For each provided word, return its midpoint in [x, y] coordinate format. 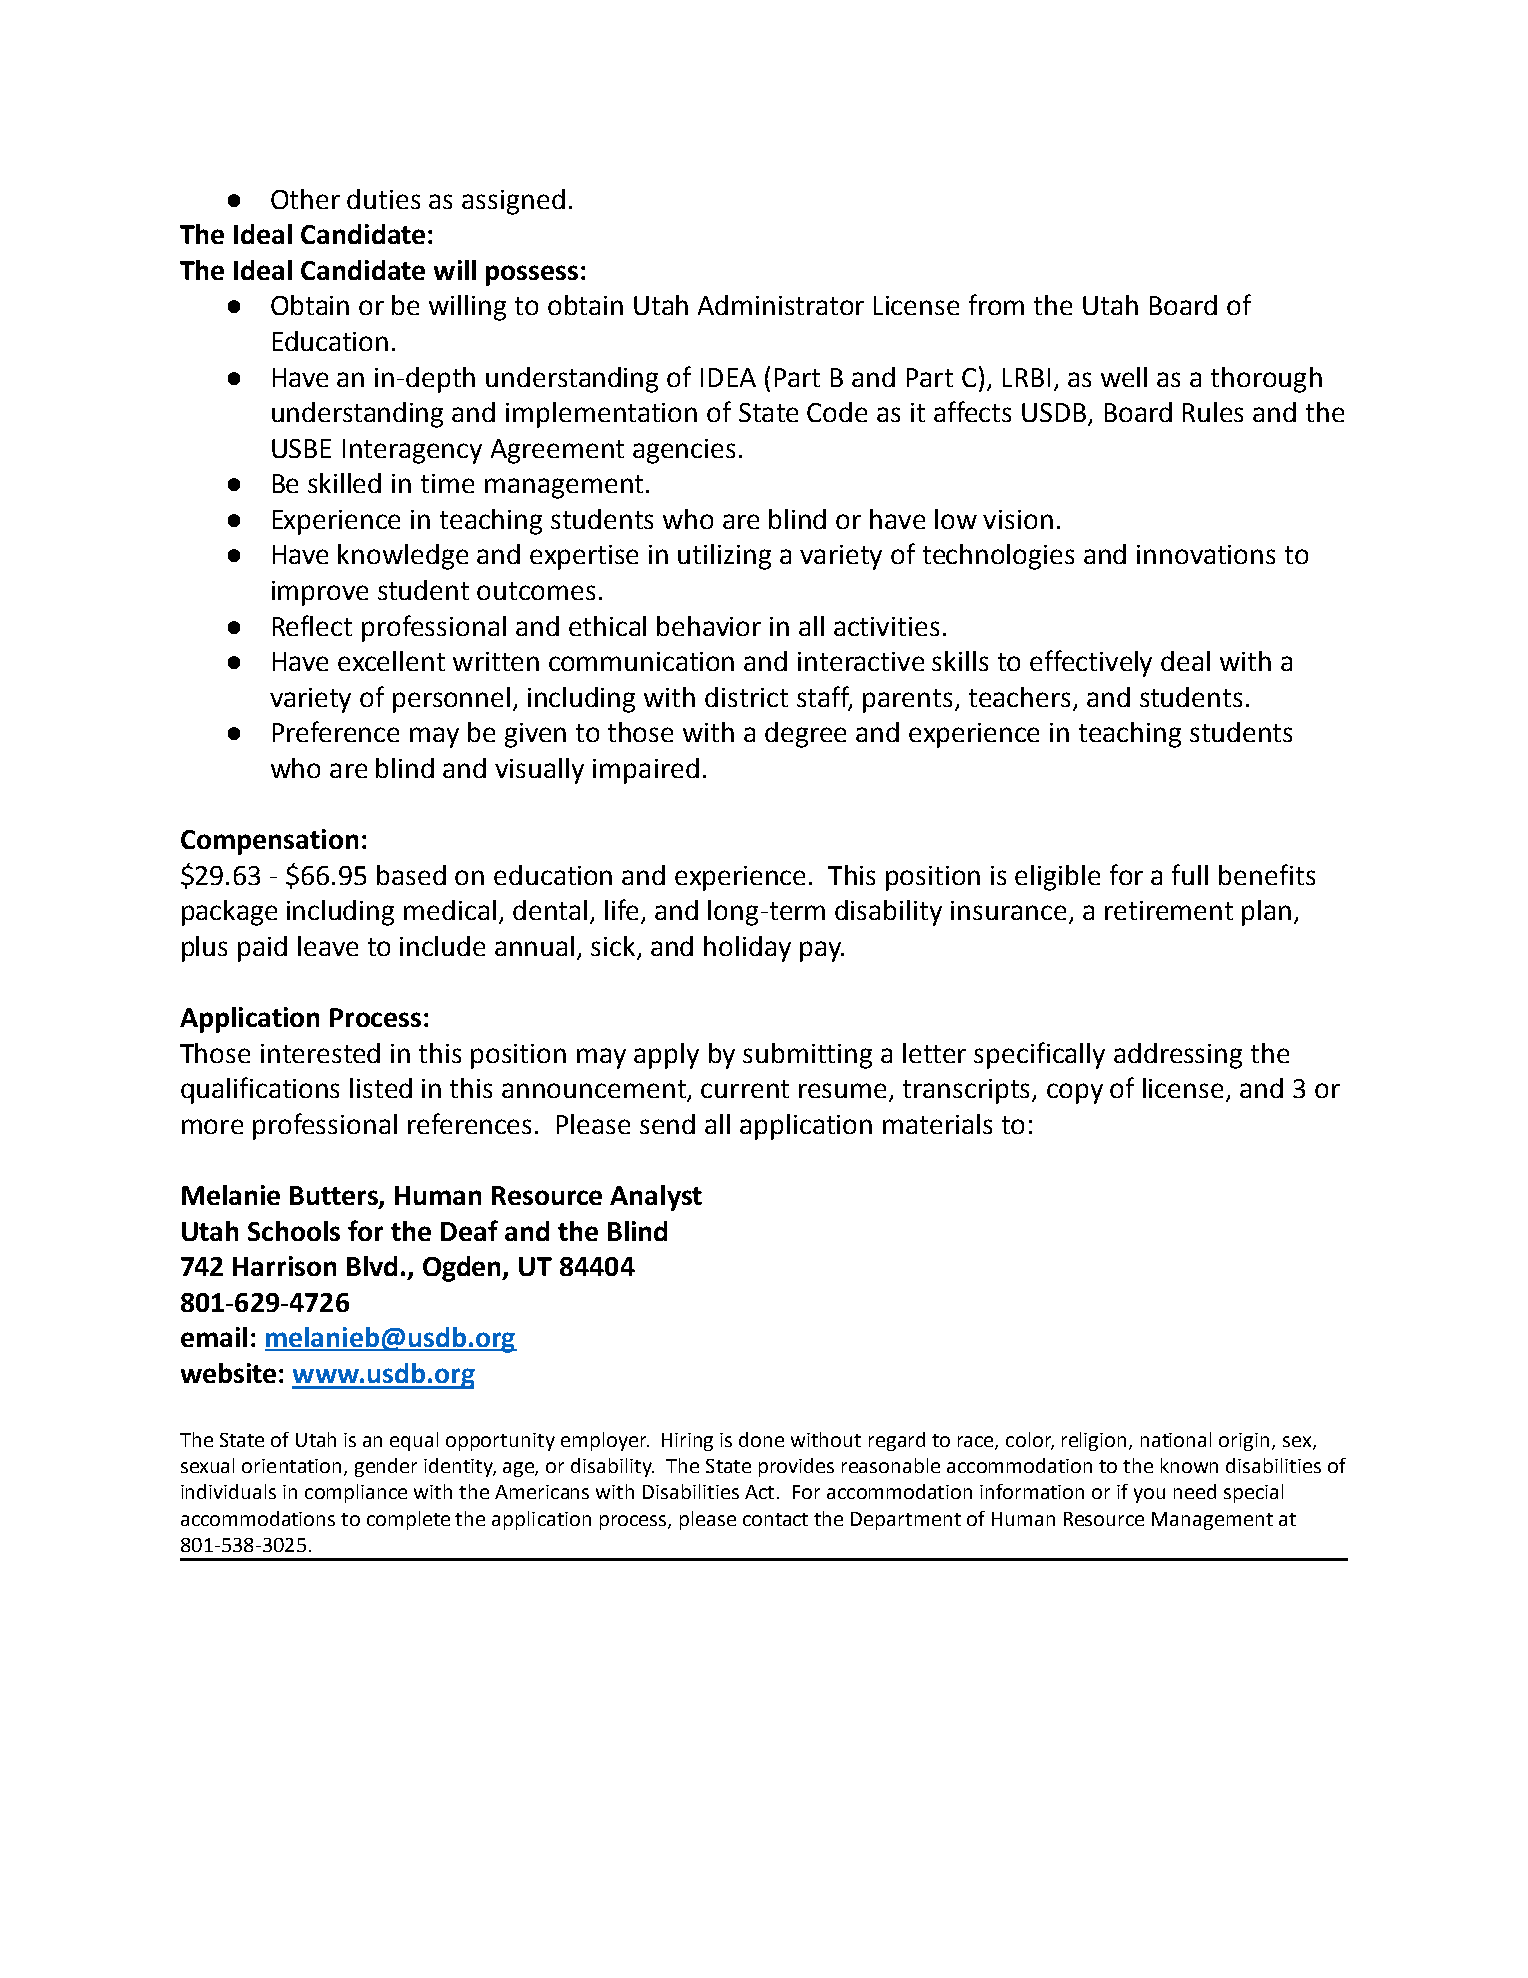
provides [796, 1467]
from [996, 304]
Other [305, 199]
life [621, 909]
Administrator [781, 305]
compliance [356, 1493]
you [1149, 1495]
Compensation [269, 842]
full [1190, 874]
